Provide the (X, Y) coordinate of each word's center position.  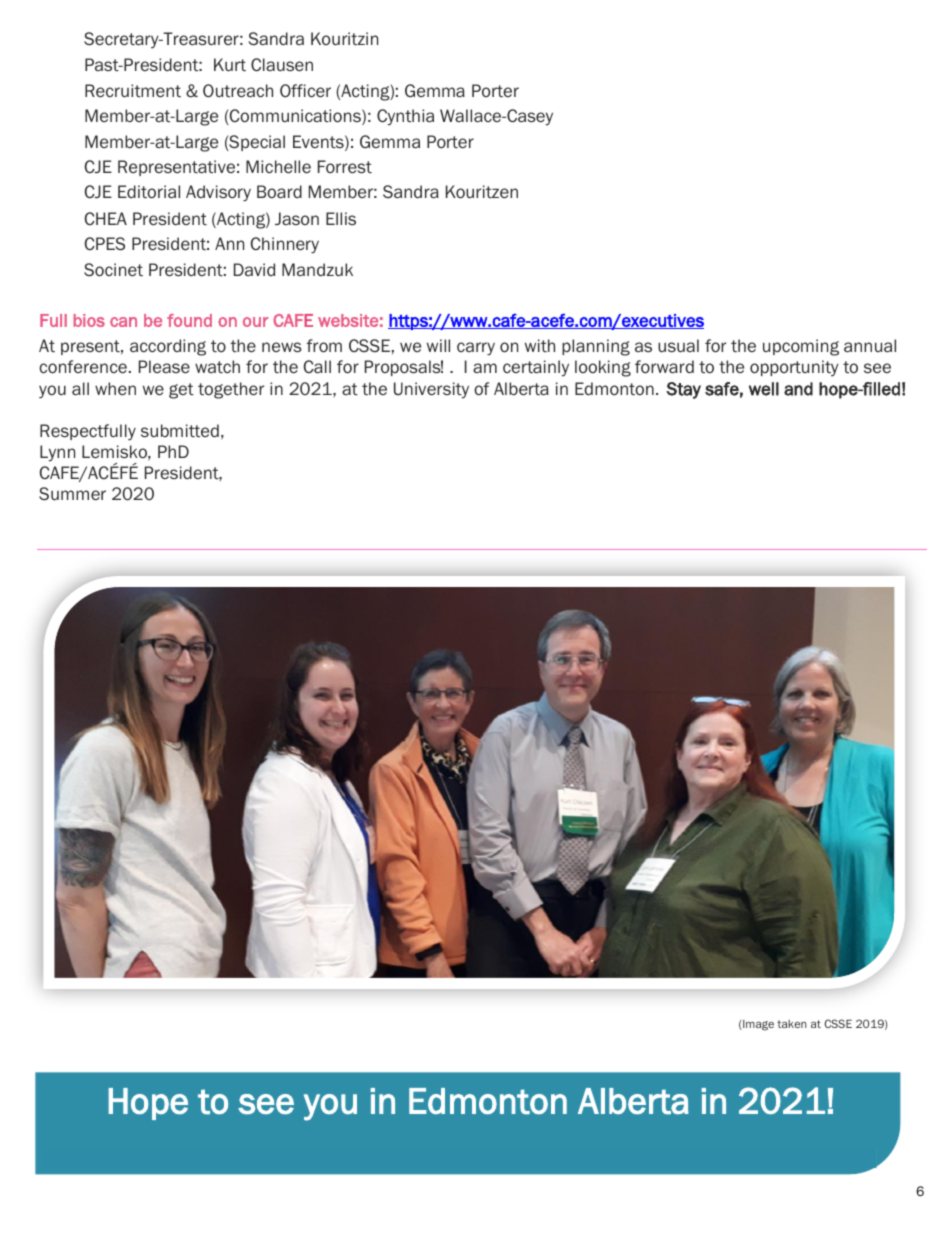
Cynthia (405, 117)
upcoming (801, 347)
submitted (180, 431)
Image (757, 1025)
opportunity (794, 368)
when (115, 388)
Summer (72, 494)
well (764, 389)
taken (792, 1024)
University (431, 390)
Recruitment (133, 90)
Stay (683, 390)
